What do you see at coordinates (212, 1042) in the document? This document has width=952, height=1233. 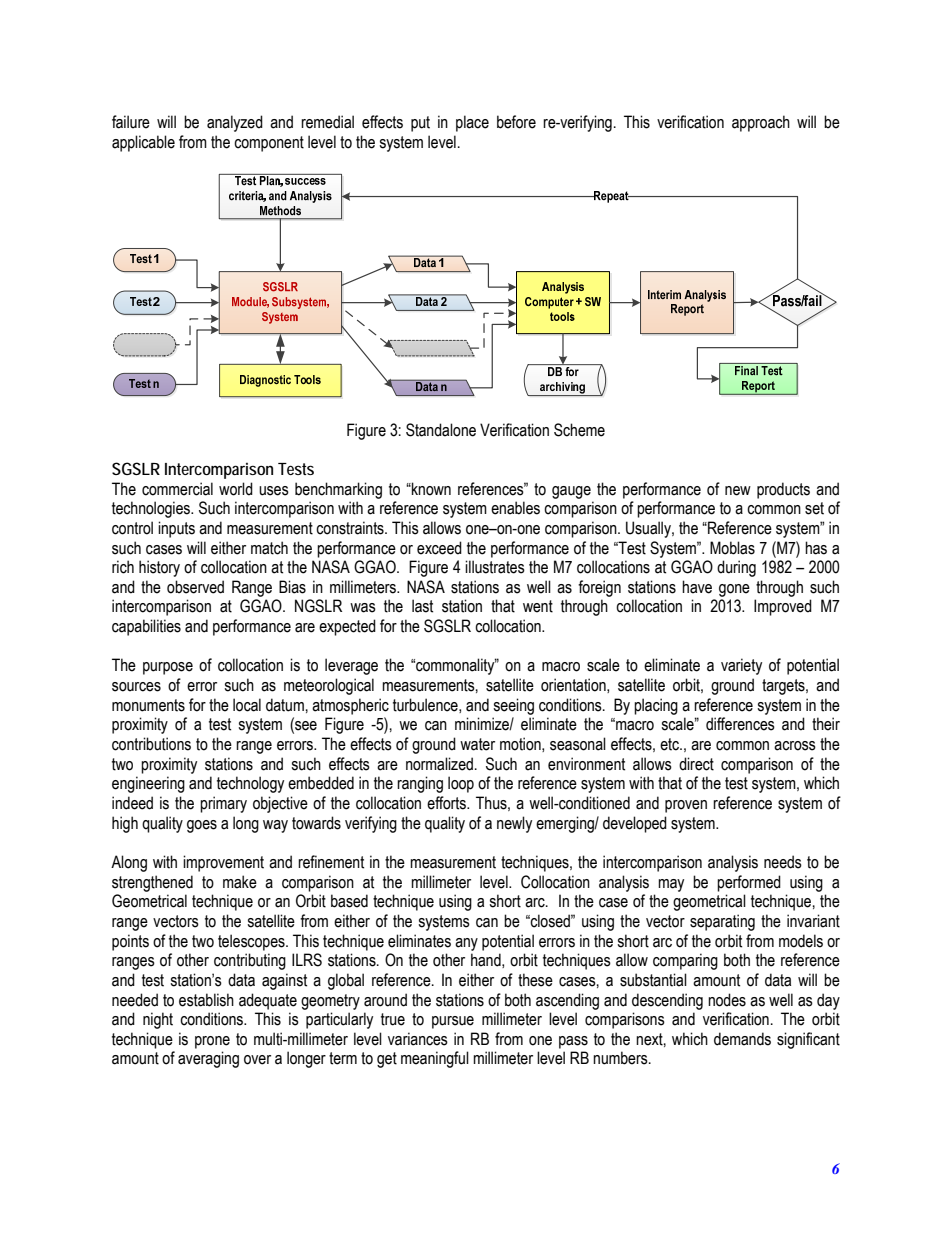 I see `prone` at bounding box center [212, 1042].
